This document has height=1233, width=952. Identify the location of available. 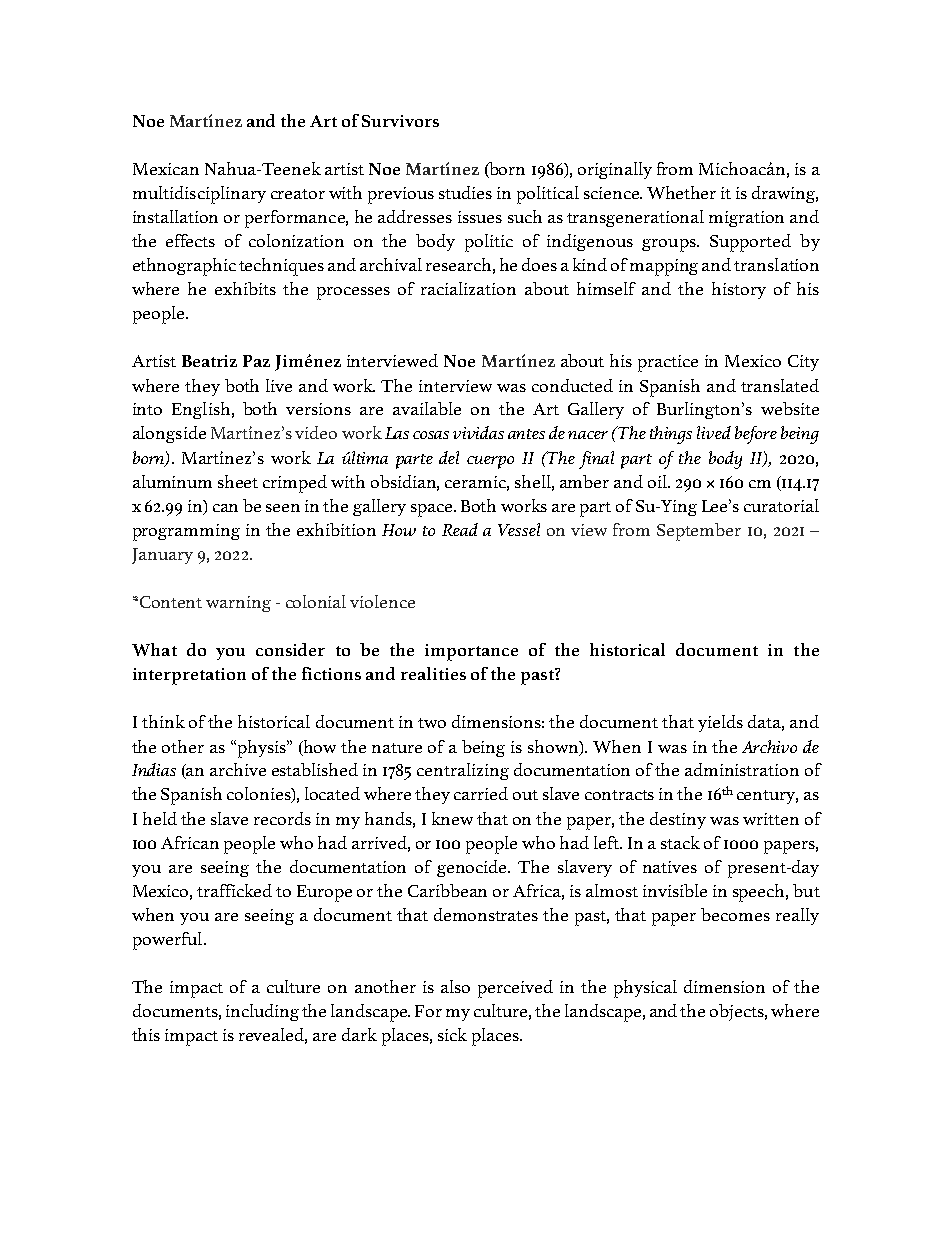
(427, 408).
